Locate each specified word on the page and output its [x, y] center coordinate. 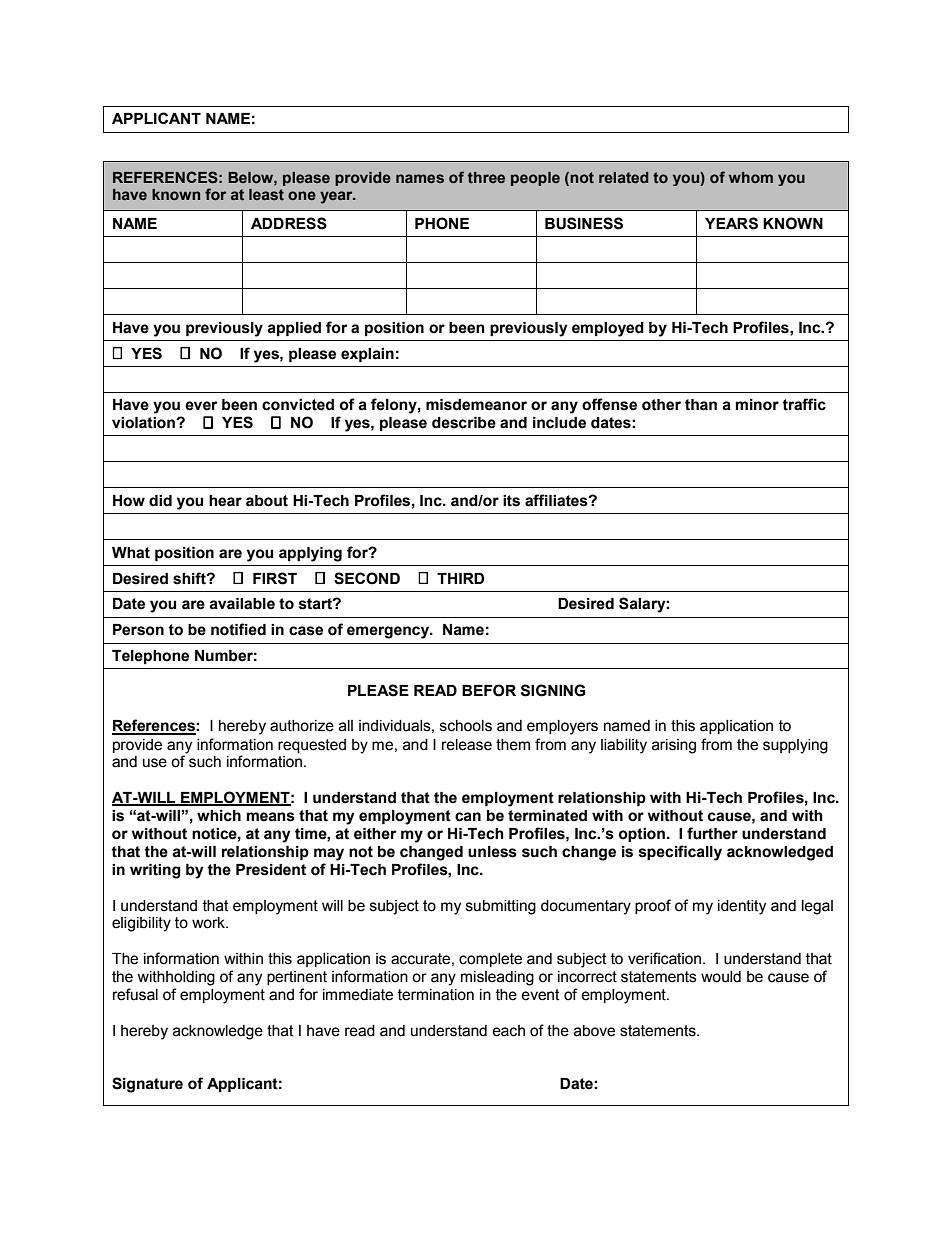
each [508, 1031]
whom [751, 177]
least [266, 194]
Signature [147, 1085]
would [721, 977]
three [486, 177]
